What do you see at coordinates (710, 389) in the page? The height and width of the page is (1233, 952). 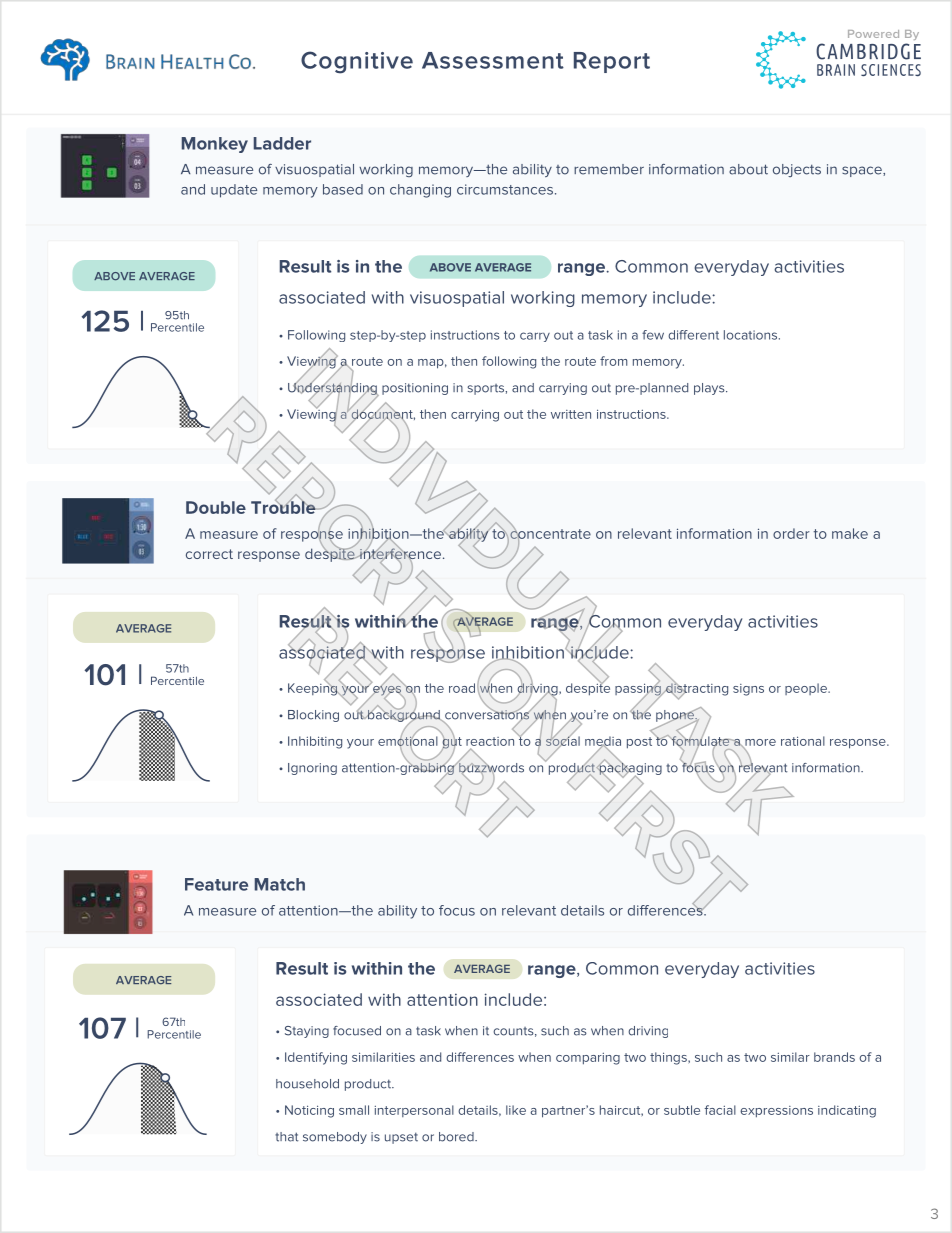 I see `plays` at bounding box center [710, 389].
